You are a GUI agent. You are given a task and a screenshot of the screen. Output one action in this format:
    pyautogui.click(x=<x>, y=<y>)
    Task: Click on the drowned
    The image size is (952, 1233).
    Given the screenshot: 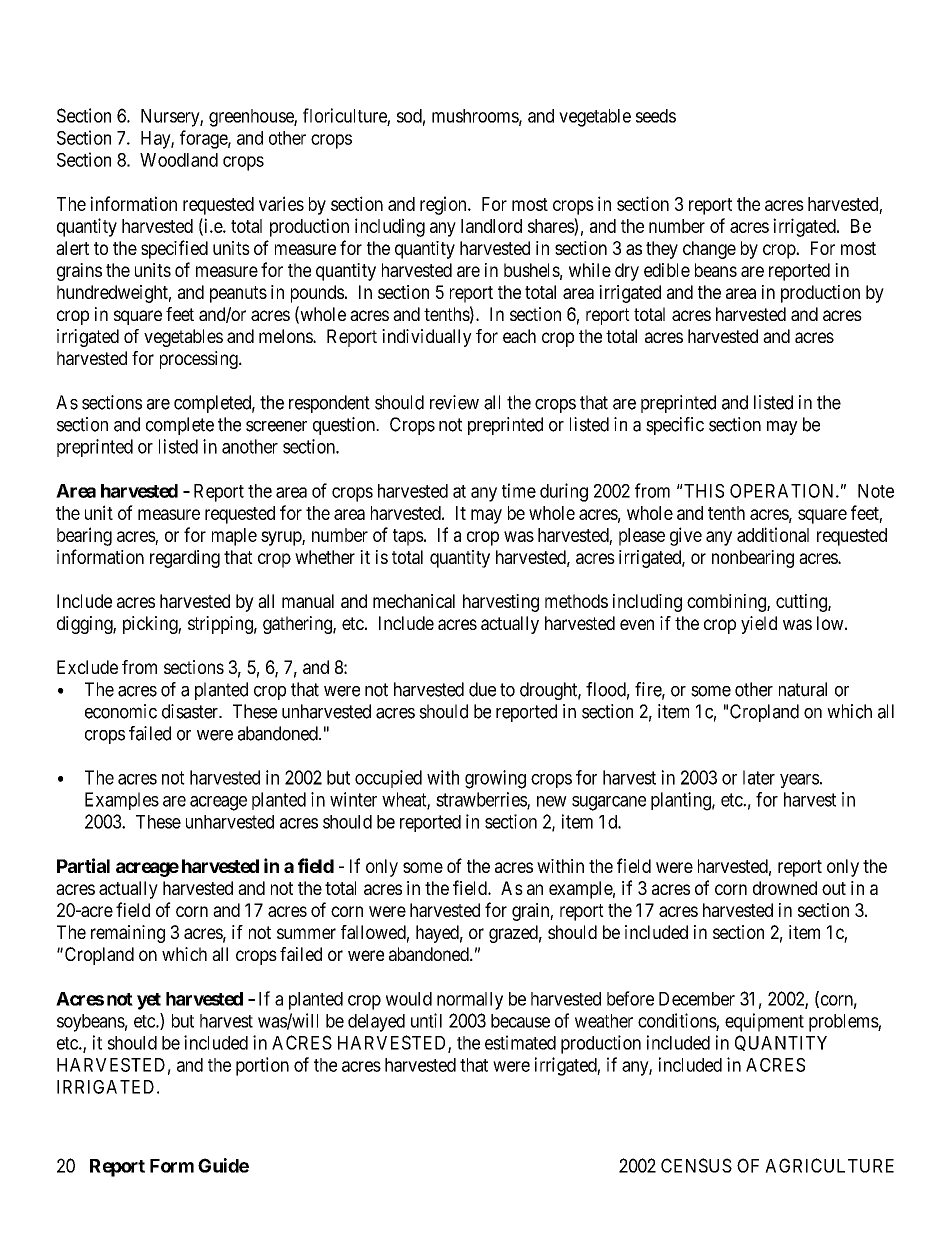 What is the action you would take?
    pyautogui.click(x=785, y=888)
